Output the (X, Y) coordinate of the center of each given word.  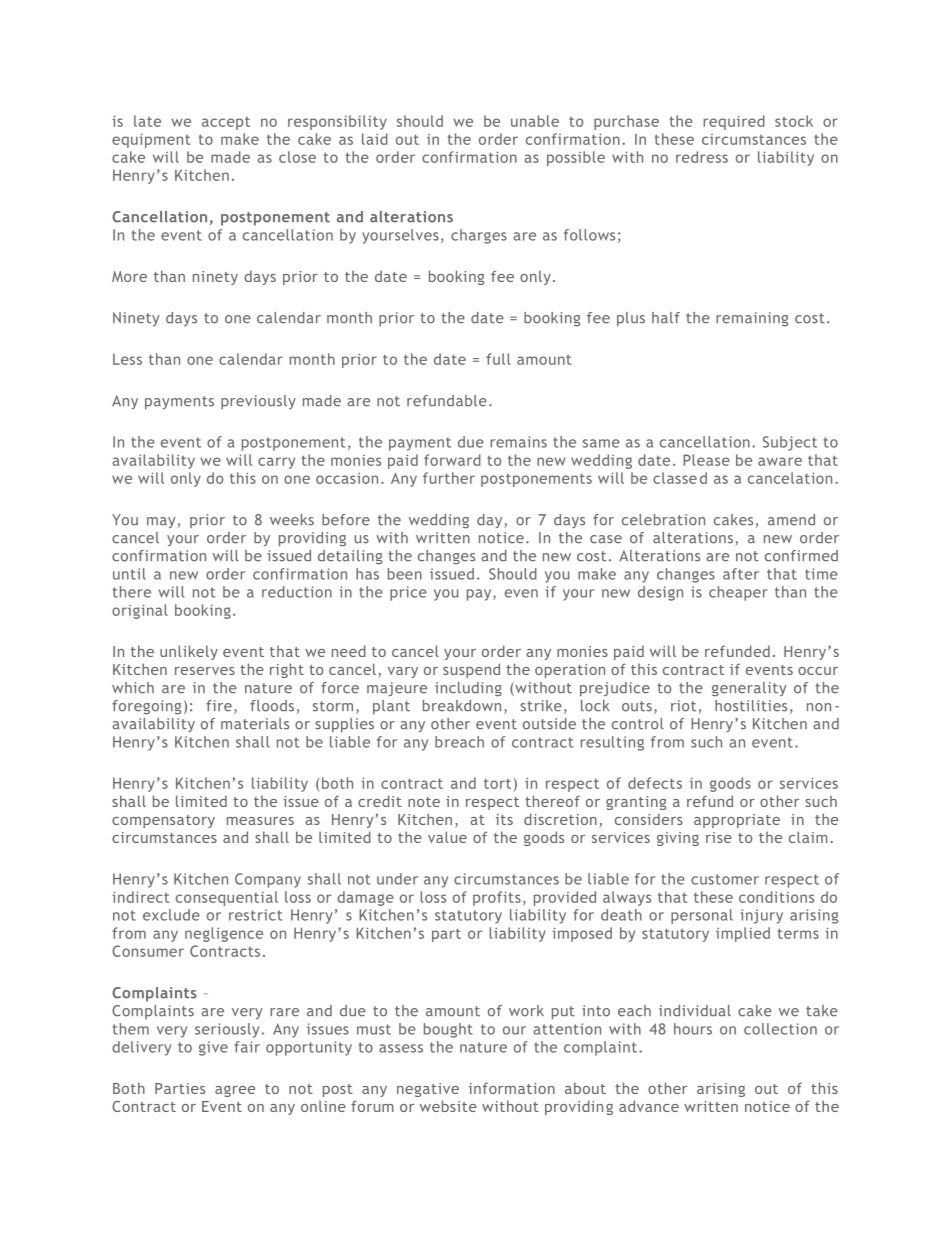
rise (719, 837)
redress (702, 157)
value (447, 837)
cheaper (738, 593)
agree (235, 1091)
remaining (752, 319)
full (498, 359)
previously (258, 402)
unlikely (189, 652)
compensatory (163, 821)
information (512, 1088)
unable (535, 121)
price (408, 593)
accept (226, 123)
